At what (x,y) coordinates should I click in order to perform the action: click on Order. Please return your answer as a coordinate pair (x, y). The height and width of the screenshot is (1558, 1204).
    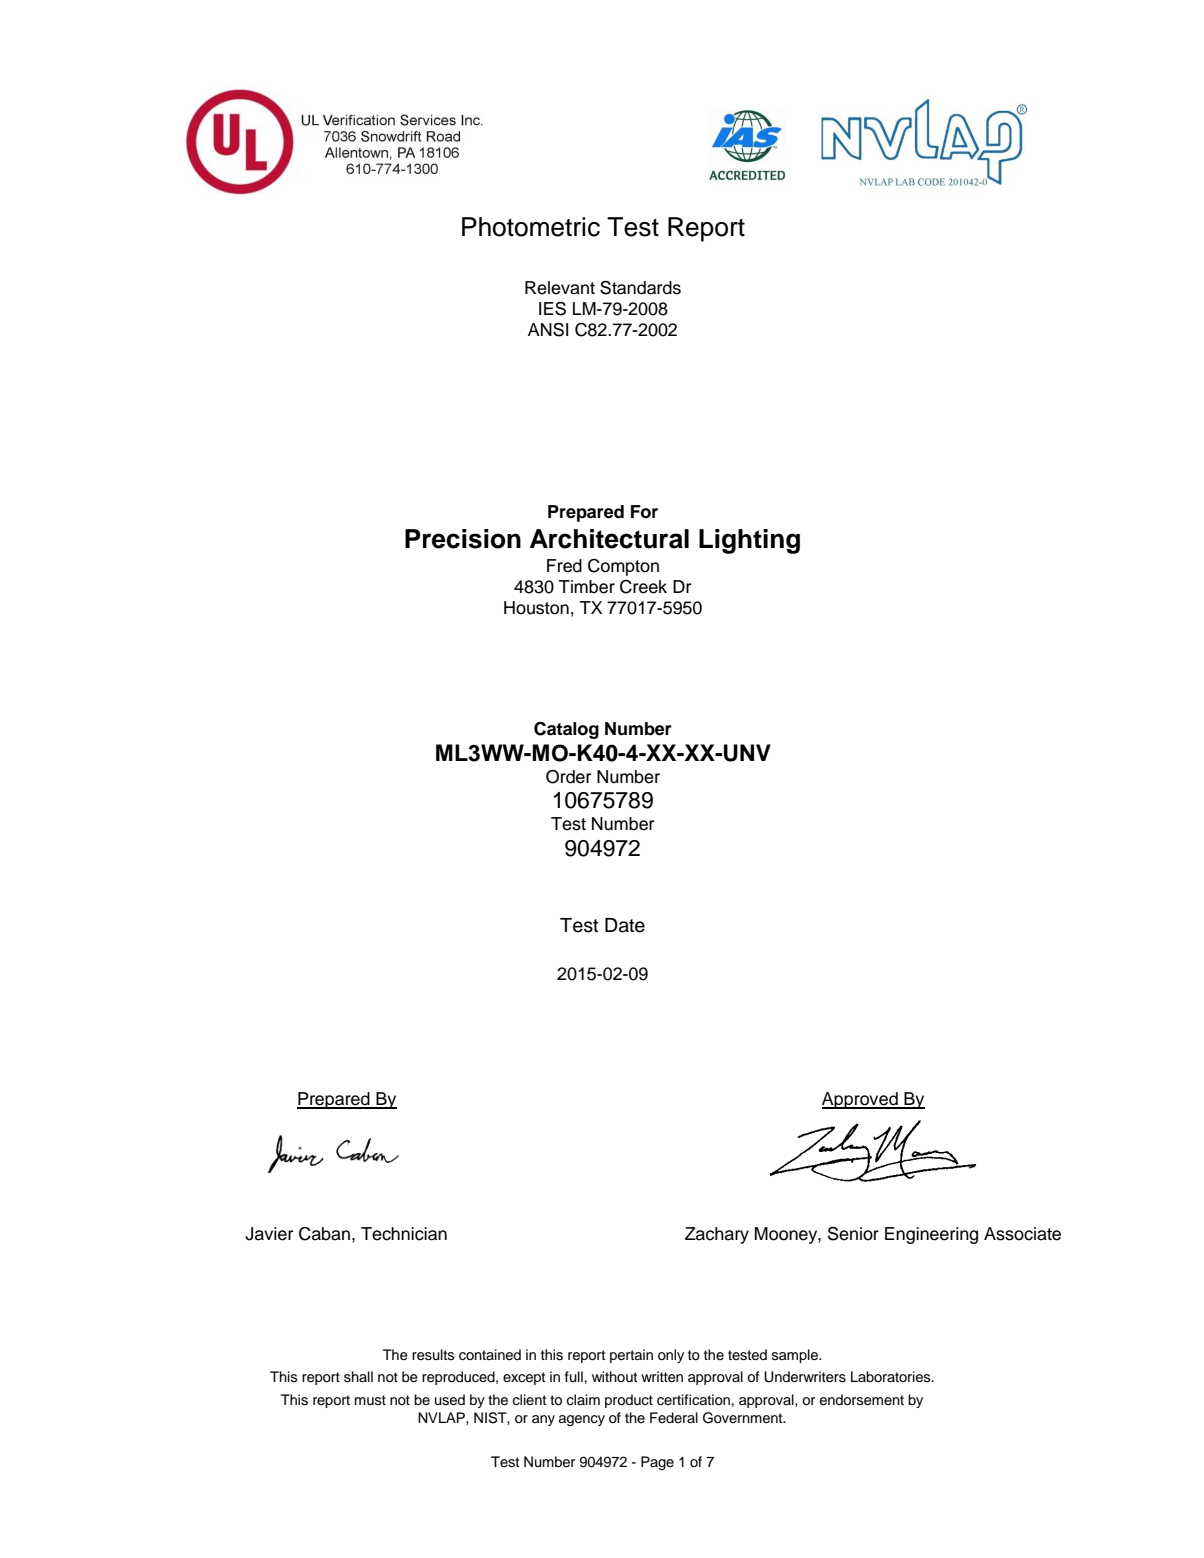
    Looking at the image, I should click on (568, 777).
